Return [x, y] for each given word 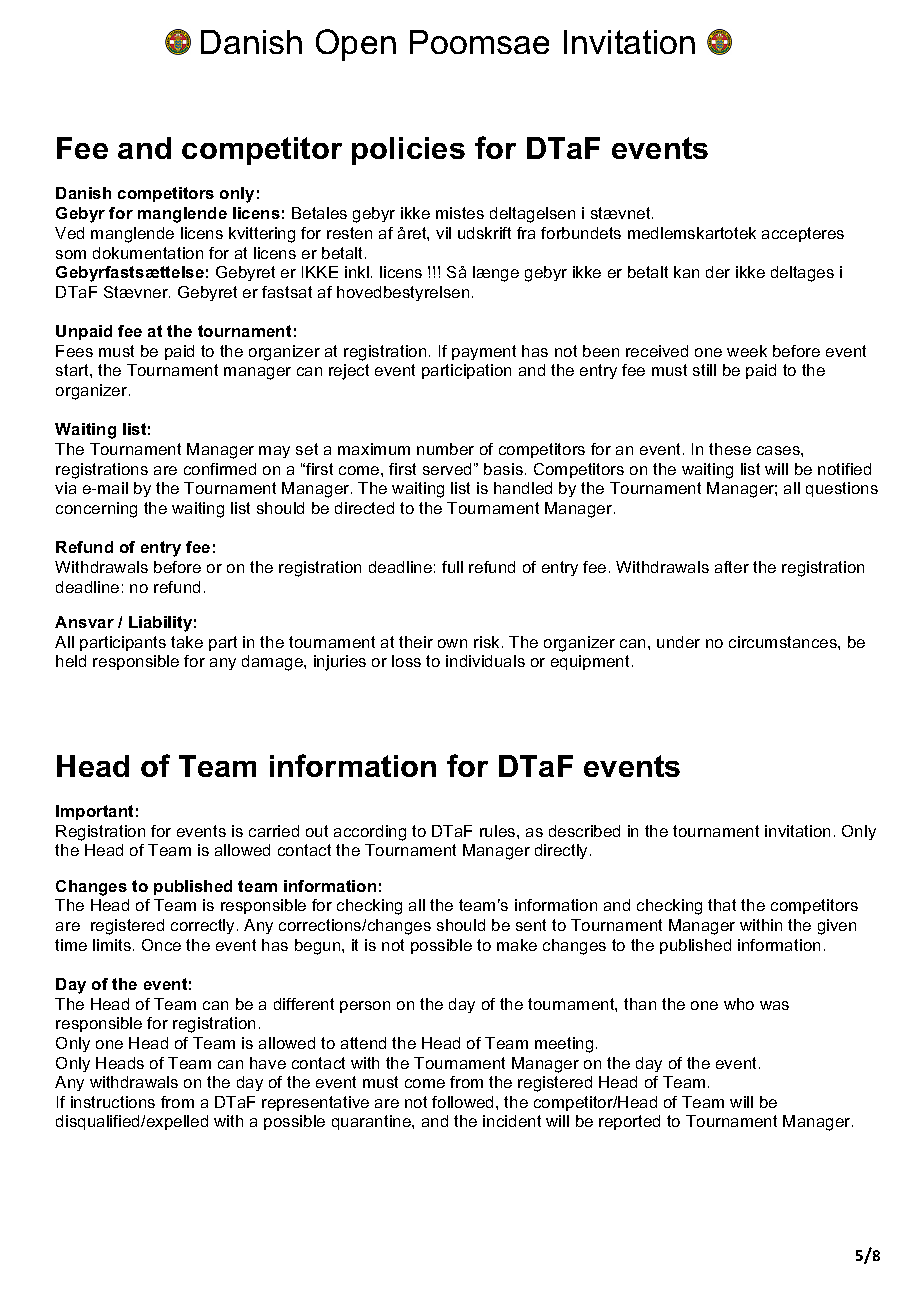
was [774, 1005]
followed [462, 1102]
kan [686, 272]
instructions [113, 1102]
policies [408, 151]
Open [356, 45]
